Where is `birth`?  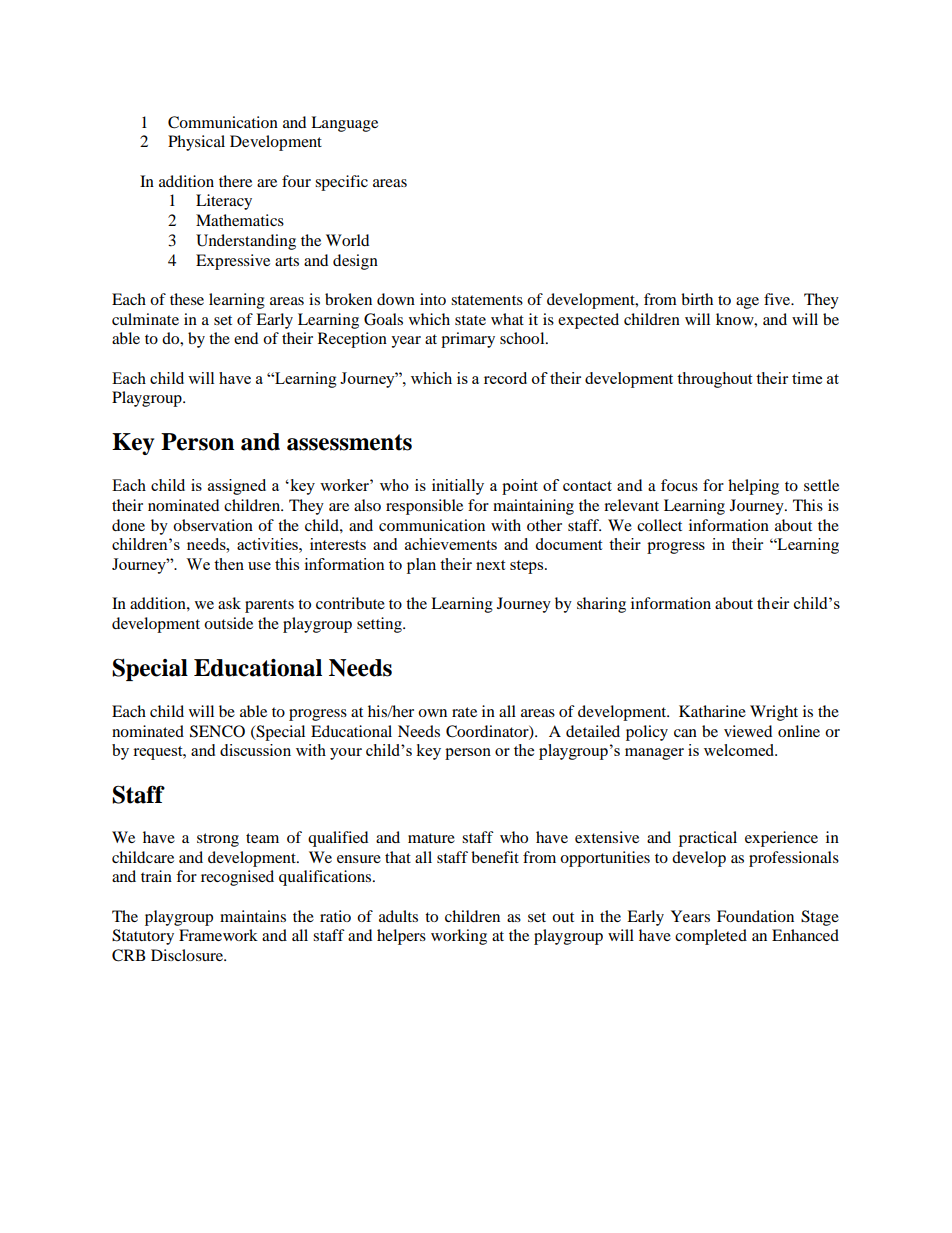 birth is located at coordinates (697, 299).
